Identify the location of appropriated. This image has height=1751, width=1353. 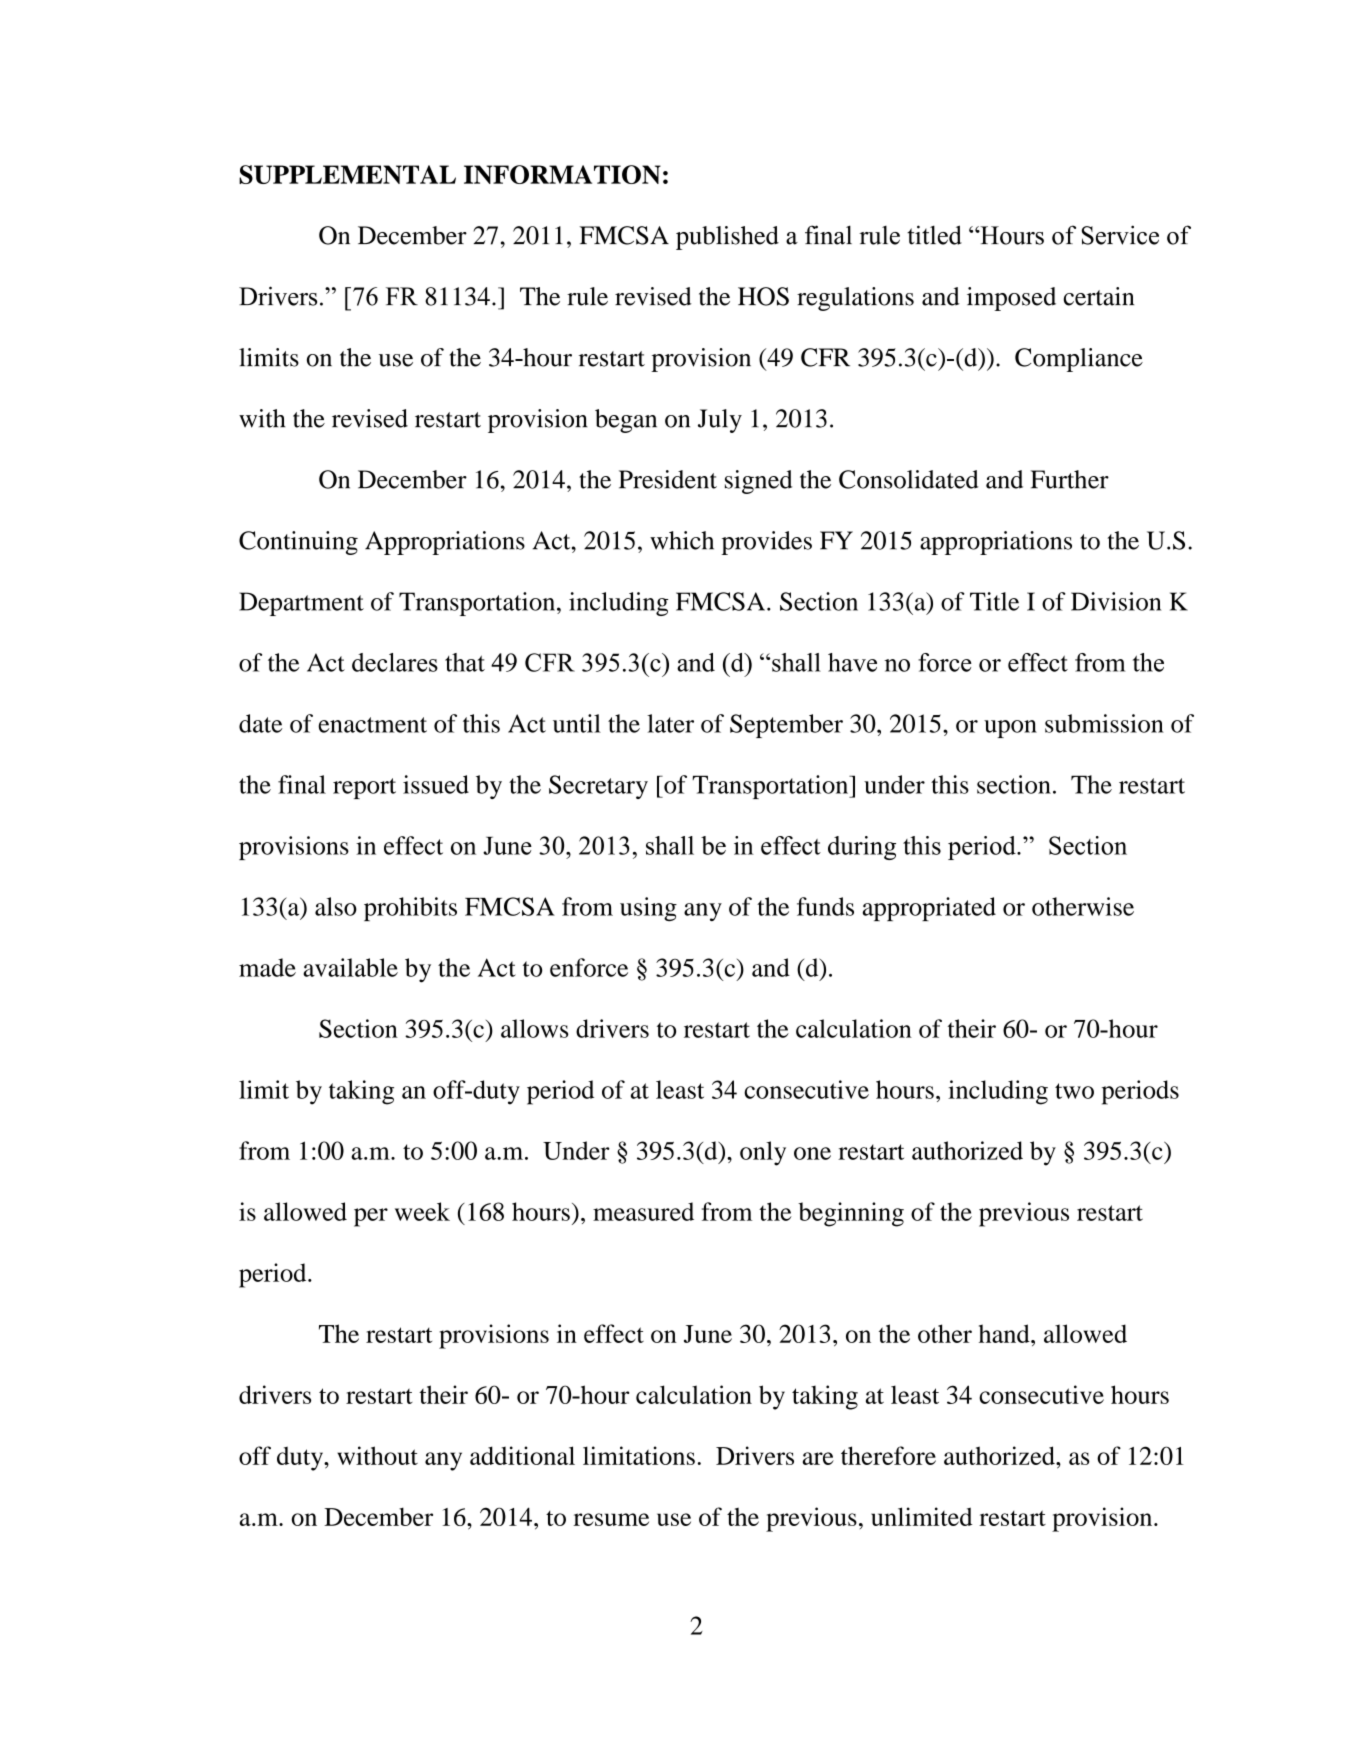
(929, 909).
